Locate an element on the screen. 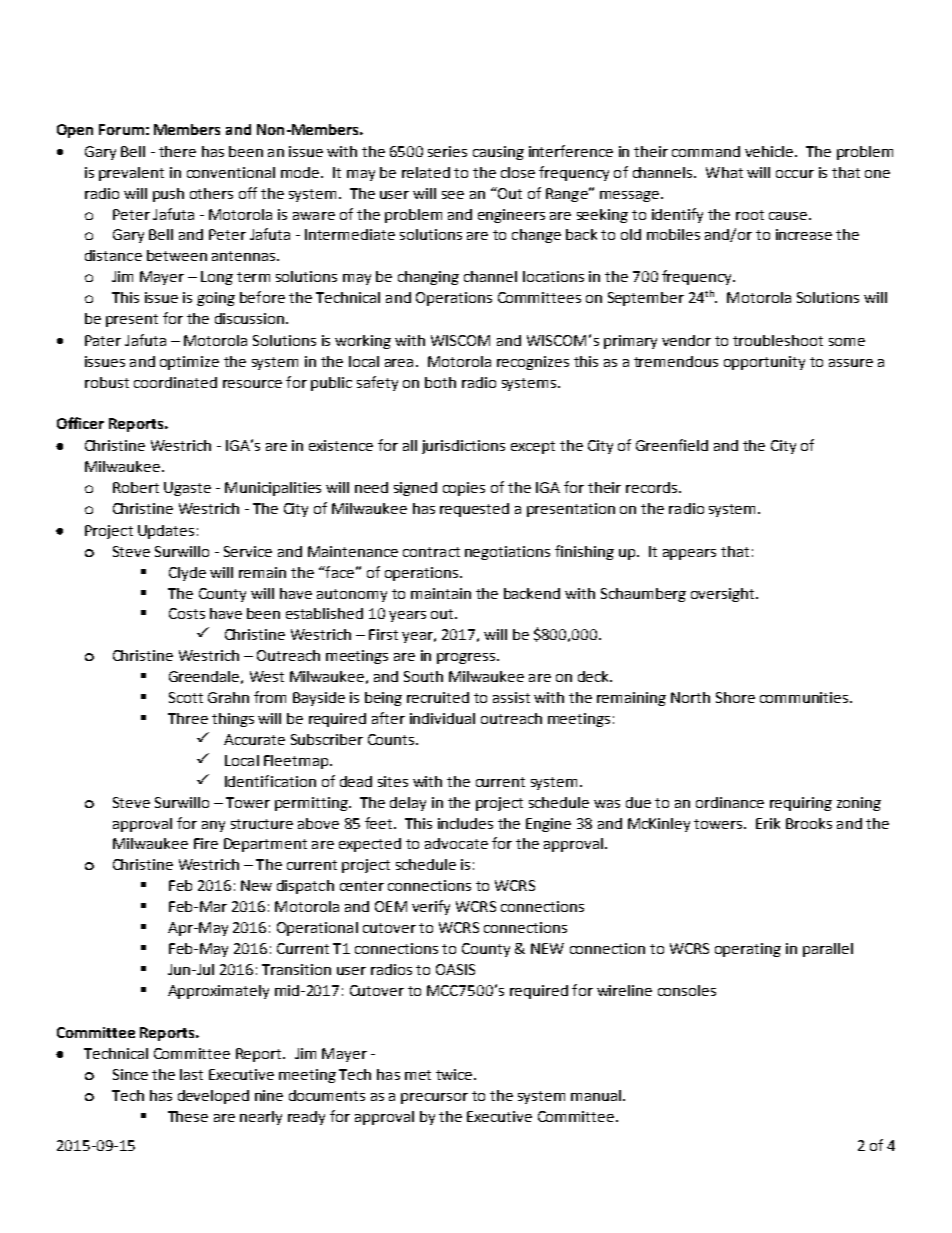 The height and width of the screenshot is (1233, 952). Greenfield is located at coordinates (672, 445).
